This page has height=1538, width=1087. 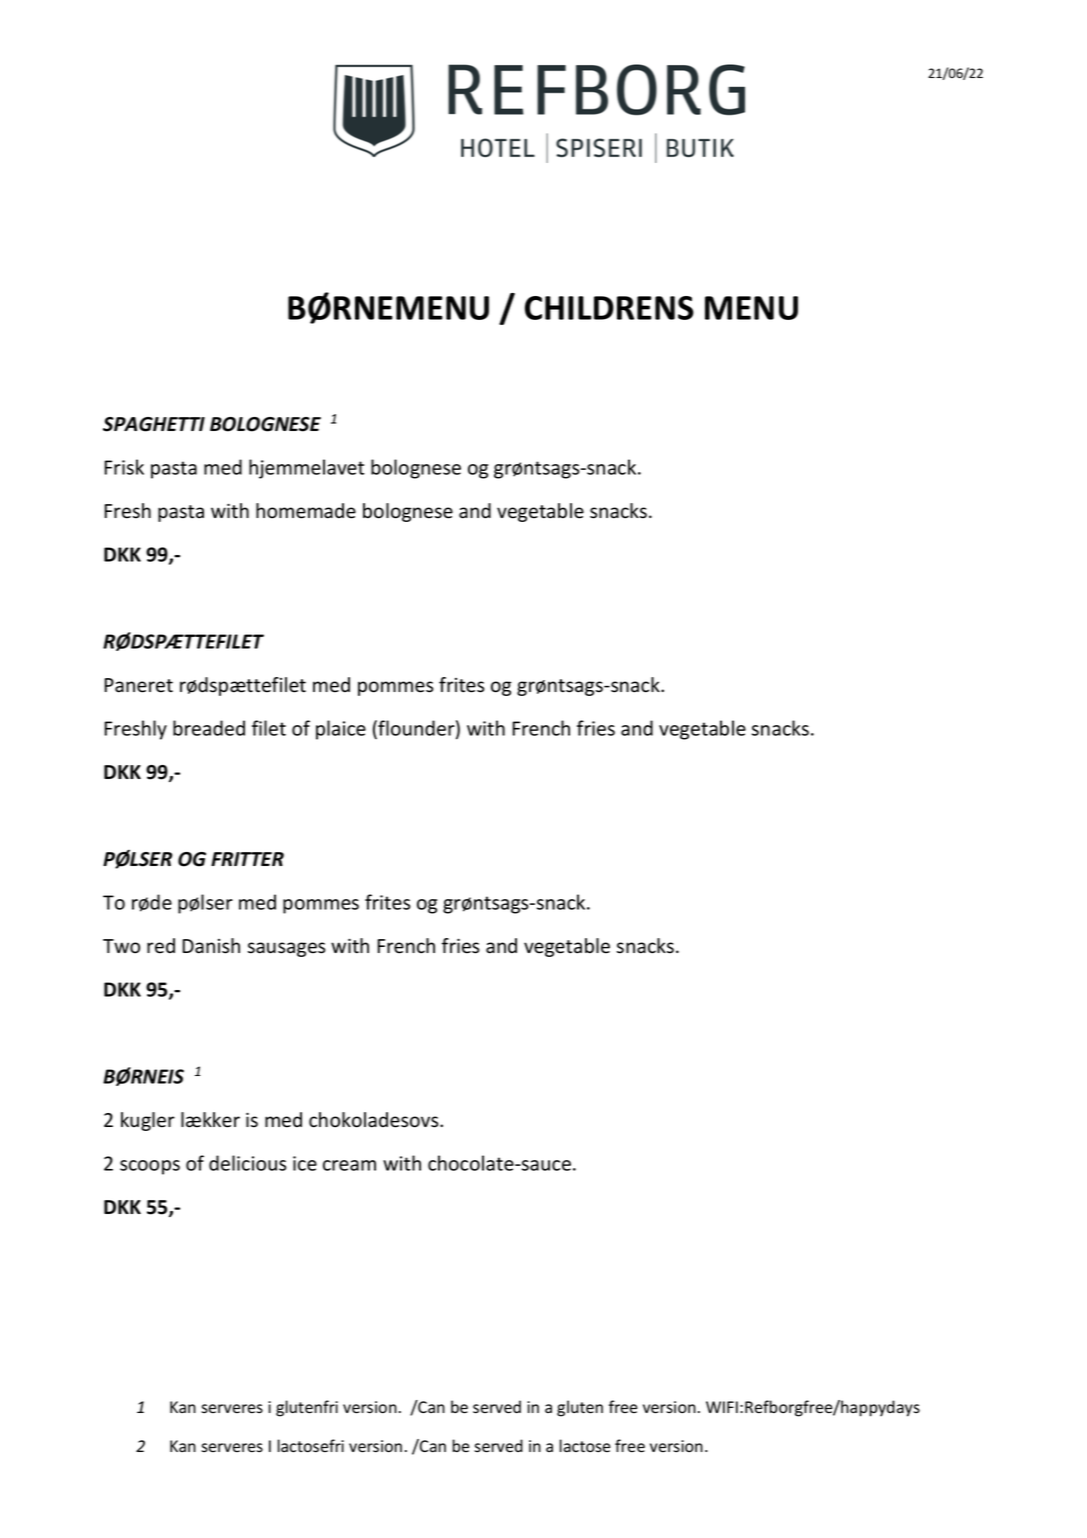 What do you see at coordinates (247, 1163) in the page?
I see `delicious` at bounding box center [247, 1163].
